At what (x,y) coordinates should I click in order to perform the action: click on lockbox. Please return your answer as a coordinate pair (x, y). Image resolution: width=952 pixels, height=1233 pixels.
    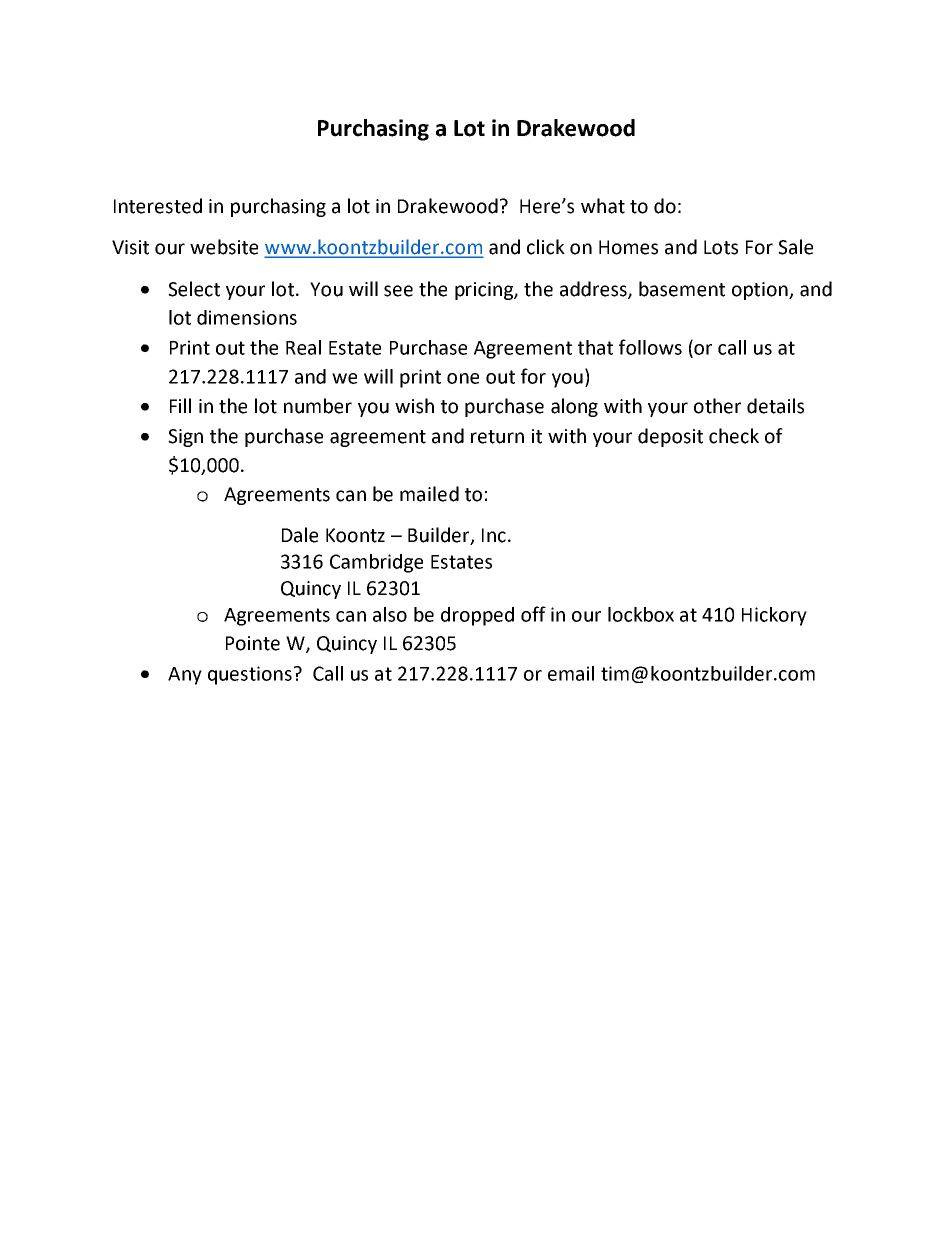
    Looking at the image, I should click on (641, 614).
